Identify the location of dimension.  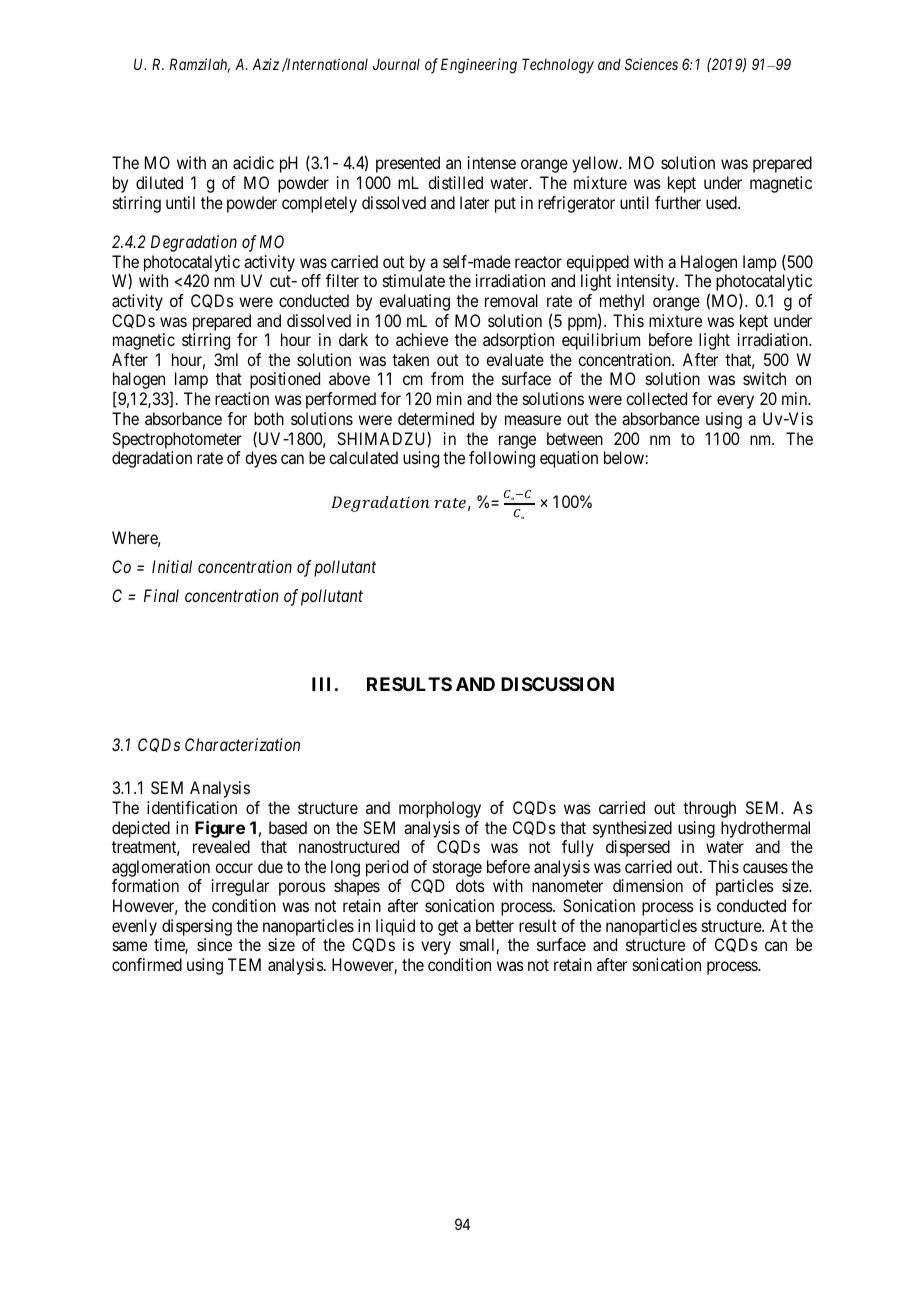
(648, 885).
